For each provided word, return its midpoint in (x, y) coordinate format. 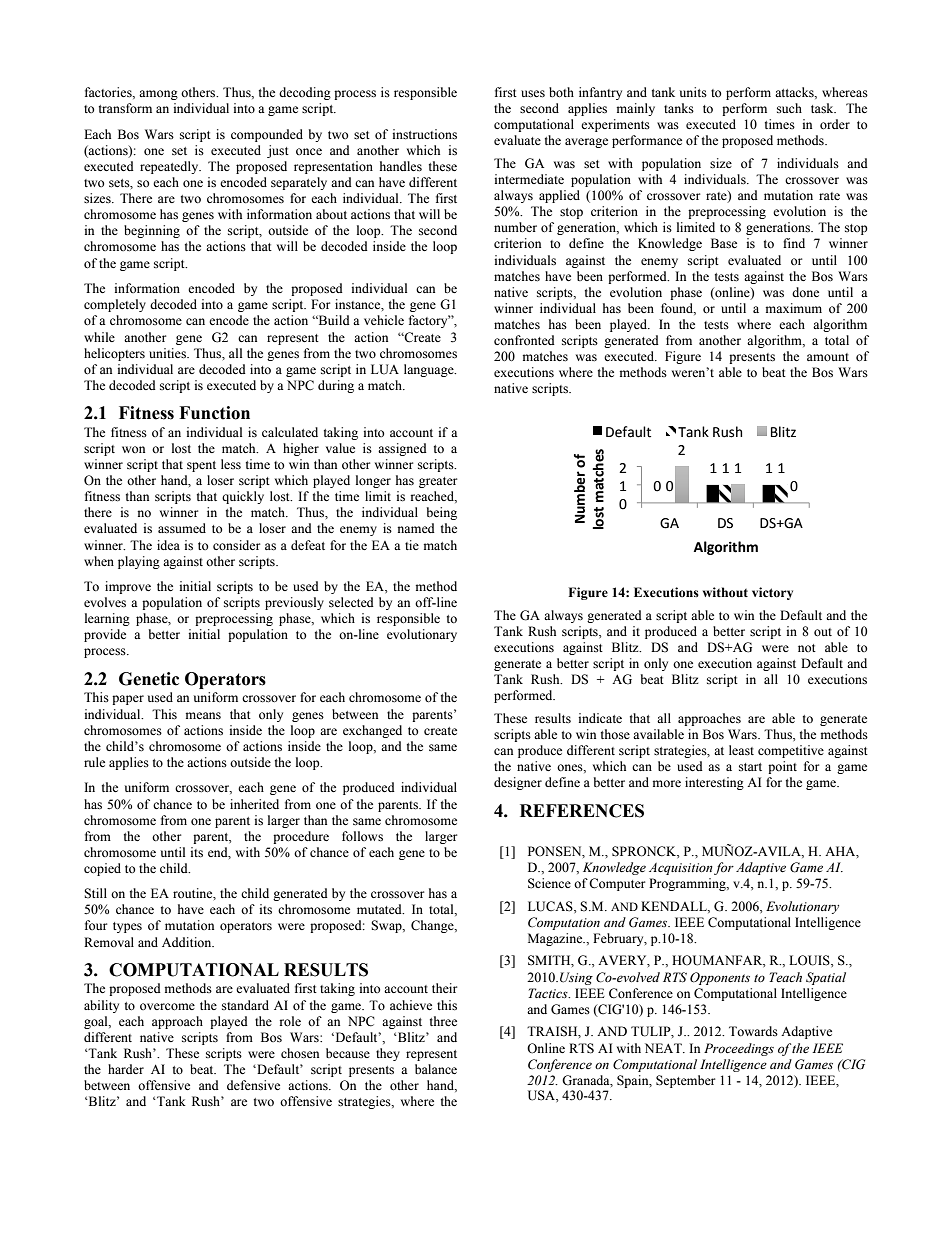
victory (772, 593)
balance (436, 1069)
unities (168, 353)
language (430, 370)
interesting (714, 783)
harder (126, 1069)
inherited (254, 804)
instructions (425, 134)
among (158, 95)
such (789, 108)
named (416, 528)
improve (128, 587)
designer (518, 783)
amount (828, 357)
